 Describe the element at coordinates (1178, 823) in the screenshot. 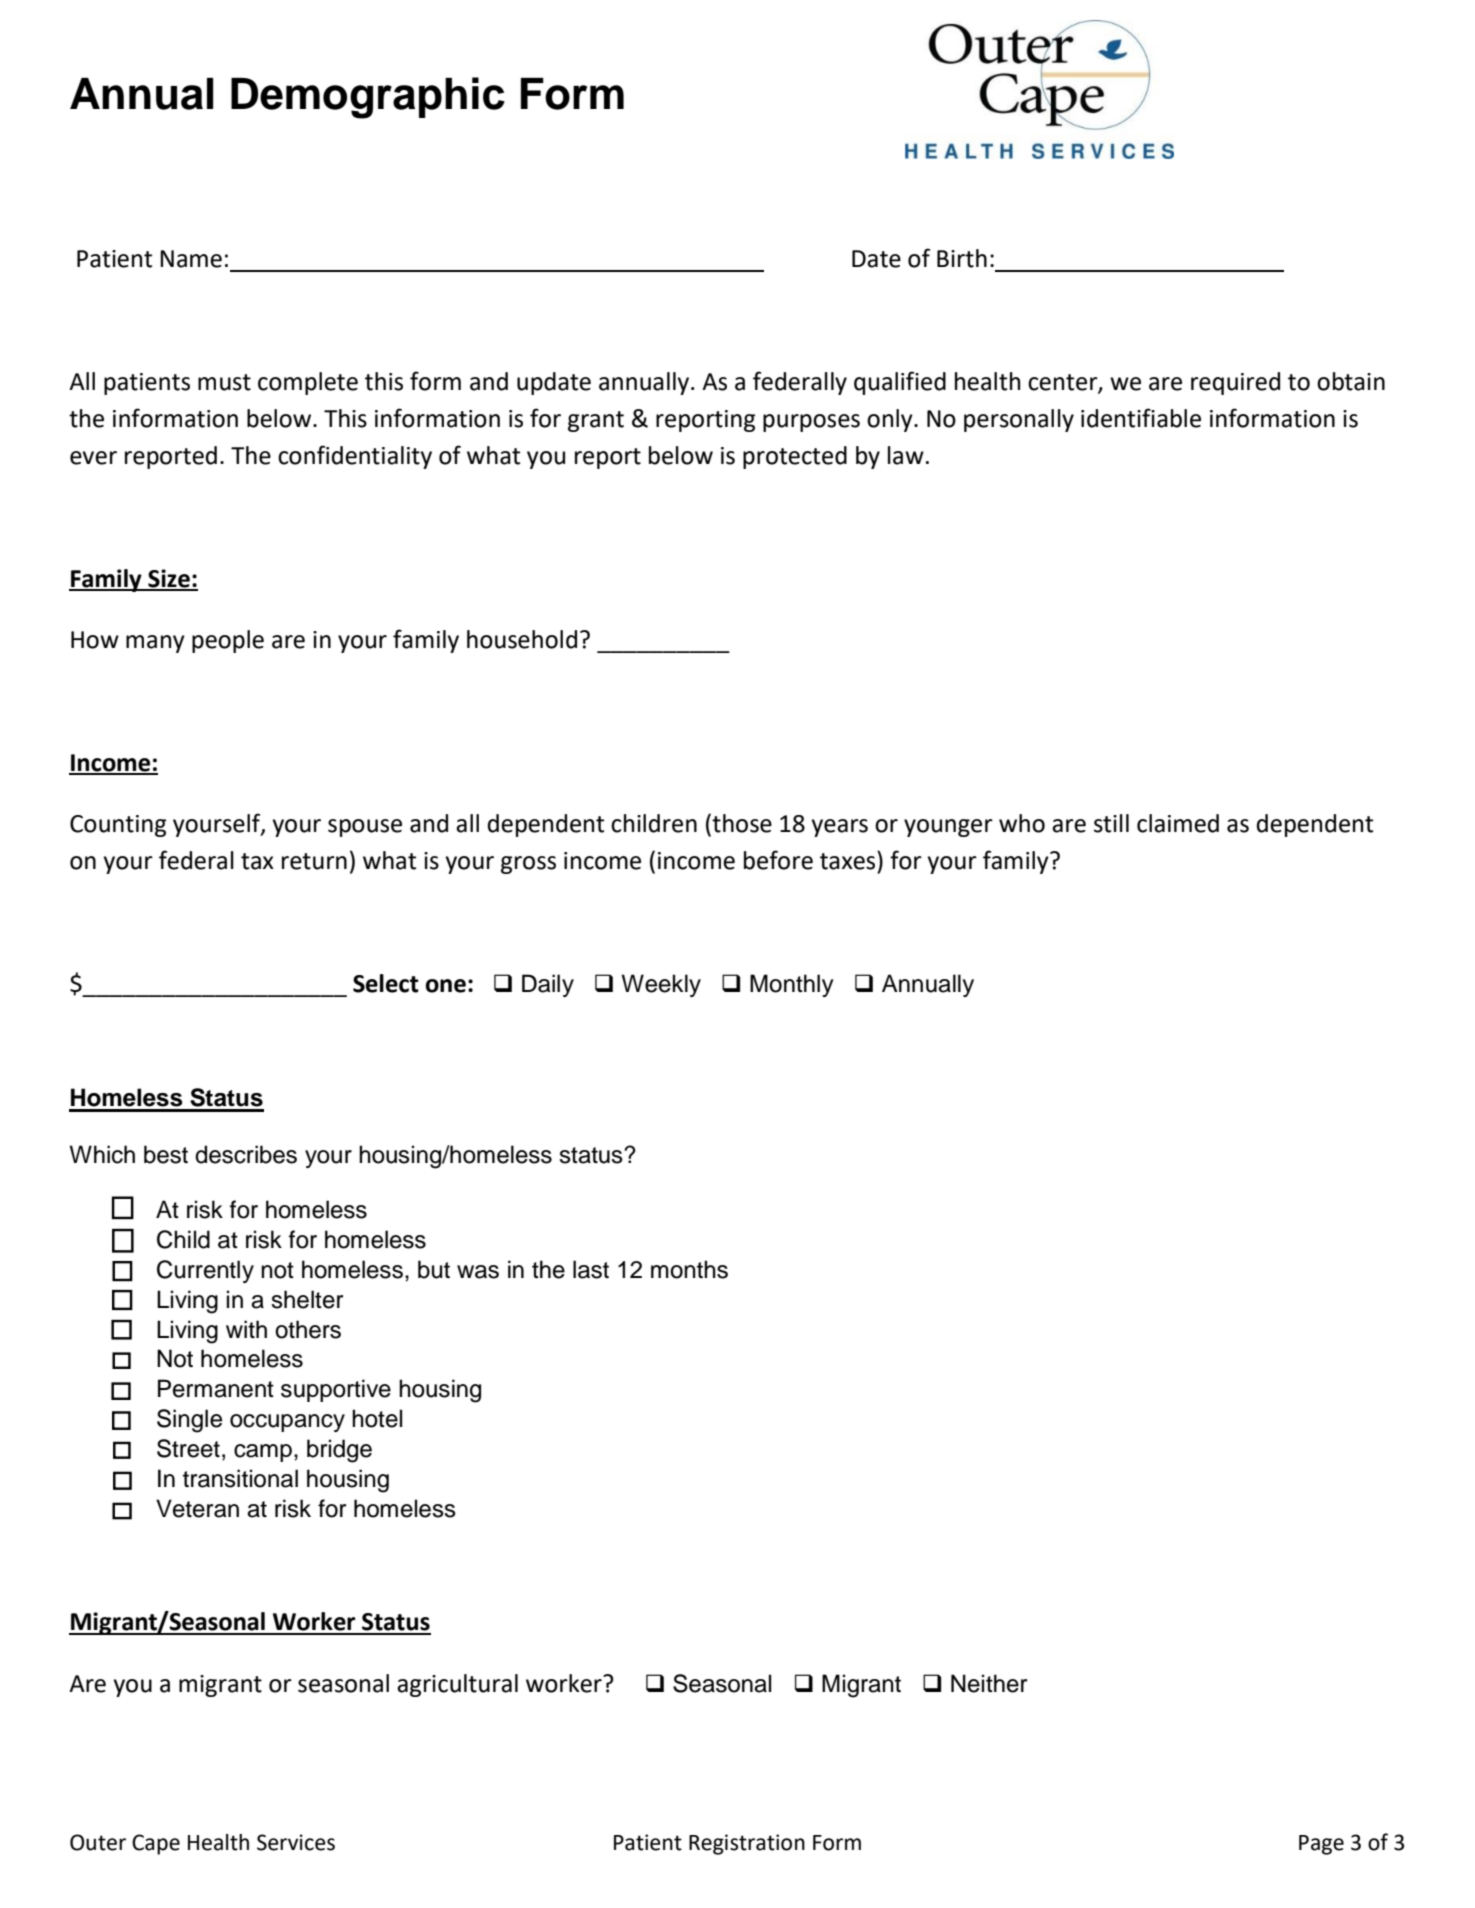

I see `claimed` at that location.
